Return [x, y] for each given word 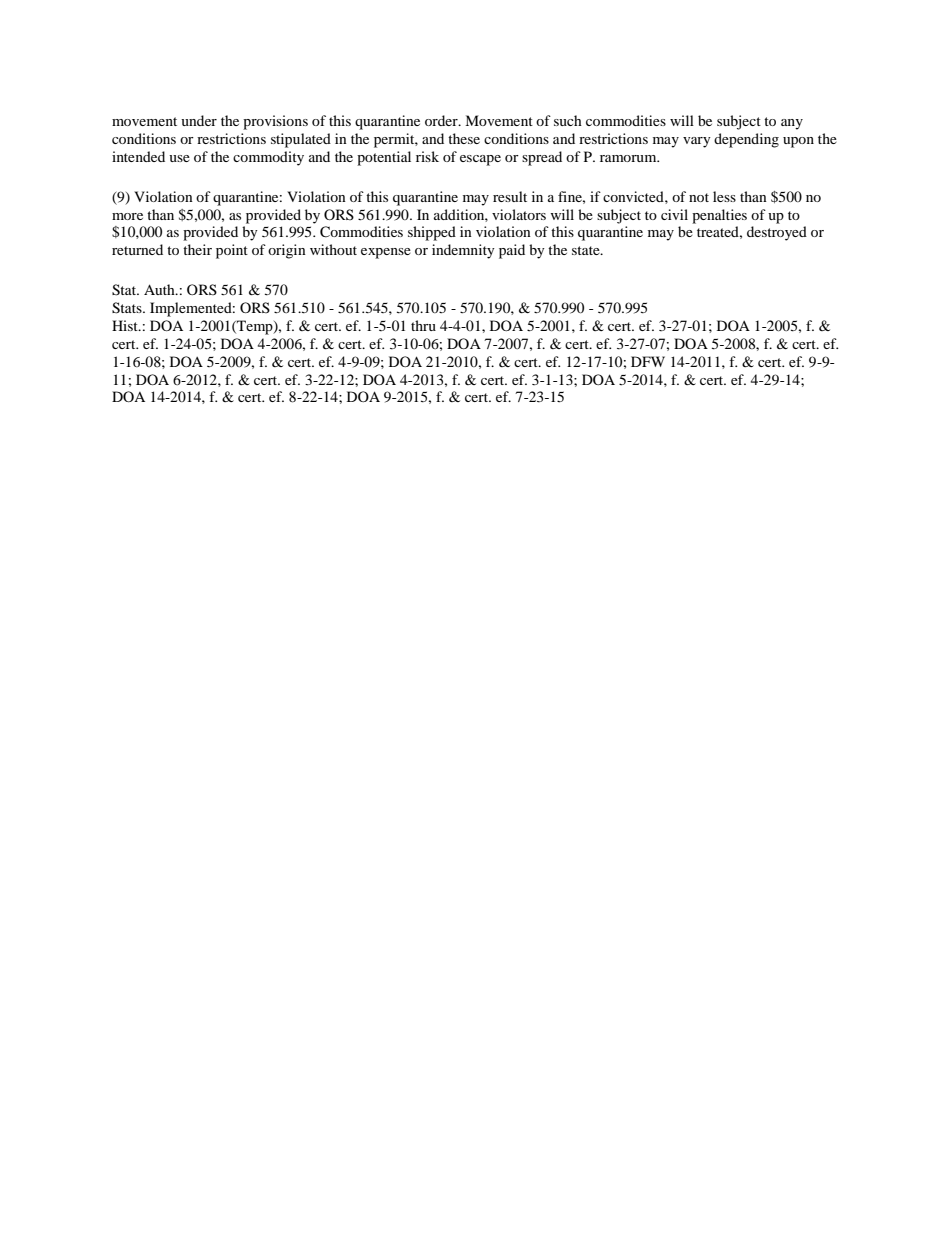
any [792, 124]
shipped [432, 233]
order [442, 120]
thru [423, 325]
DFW [648, 361]
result [510, 196]
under [199, 120]
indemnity [463, 251]
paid [512, 251]
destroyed [777, 233]
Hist [126, 325]
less [724, 196]
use [179, 158]
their [197, 249]
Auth [160, 289]
